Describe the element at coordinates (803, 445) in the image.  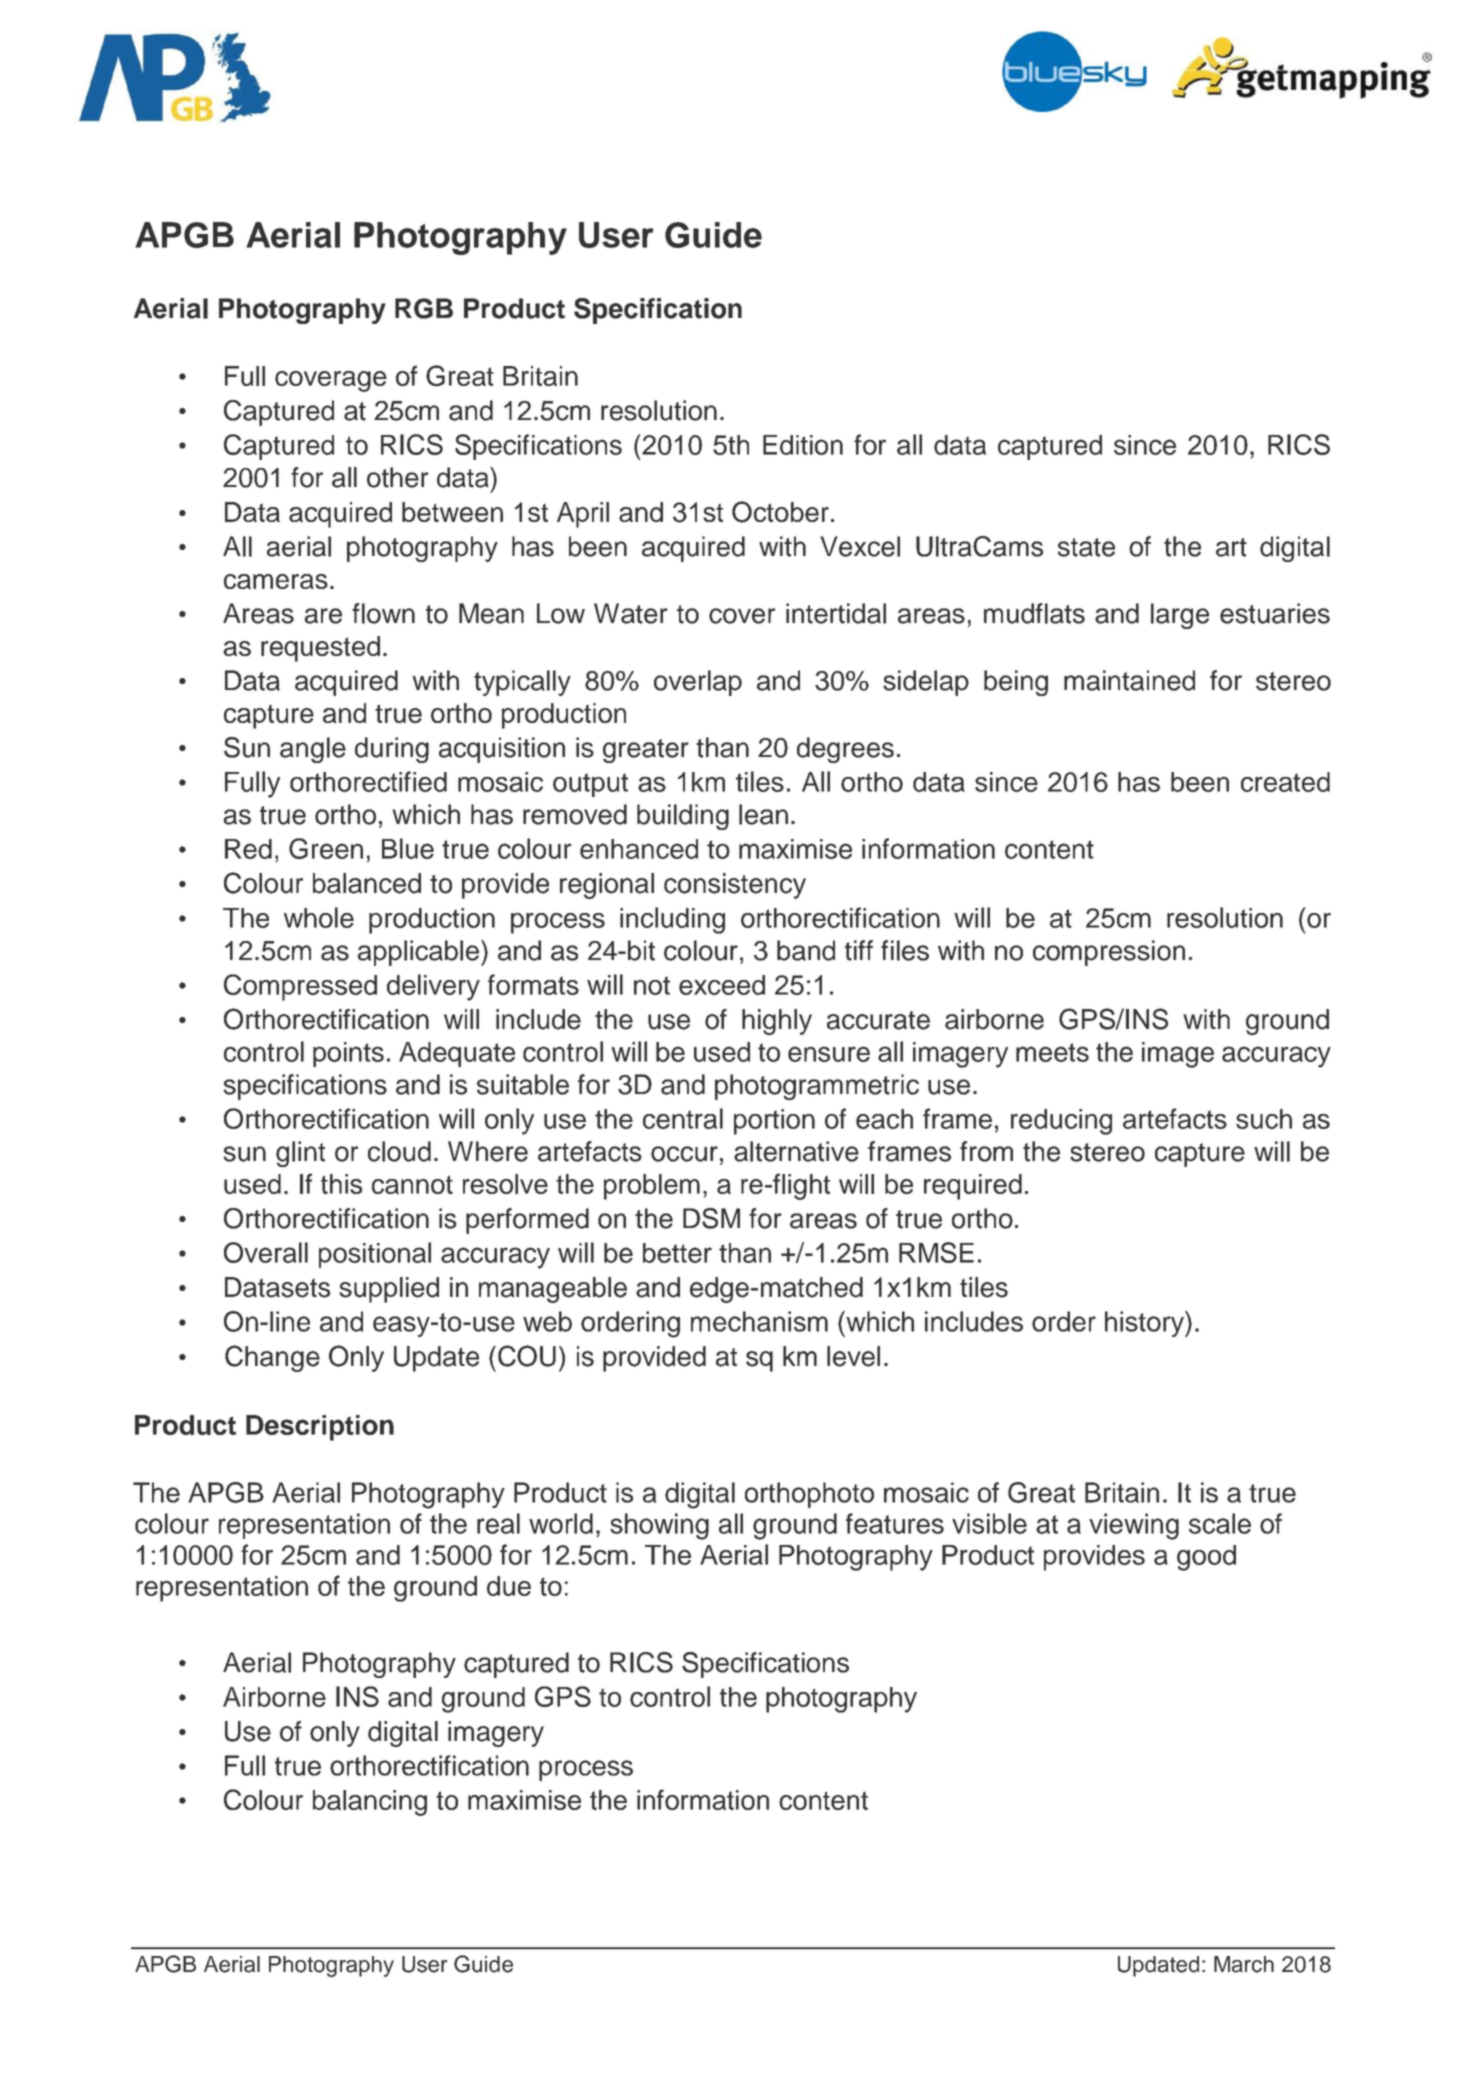
I see `Edition` at that location.
